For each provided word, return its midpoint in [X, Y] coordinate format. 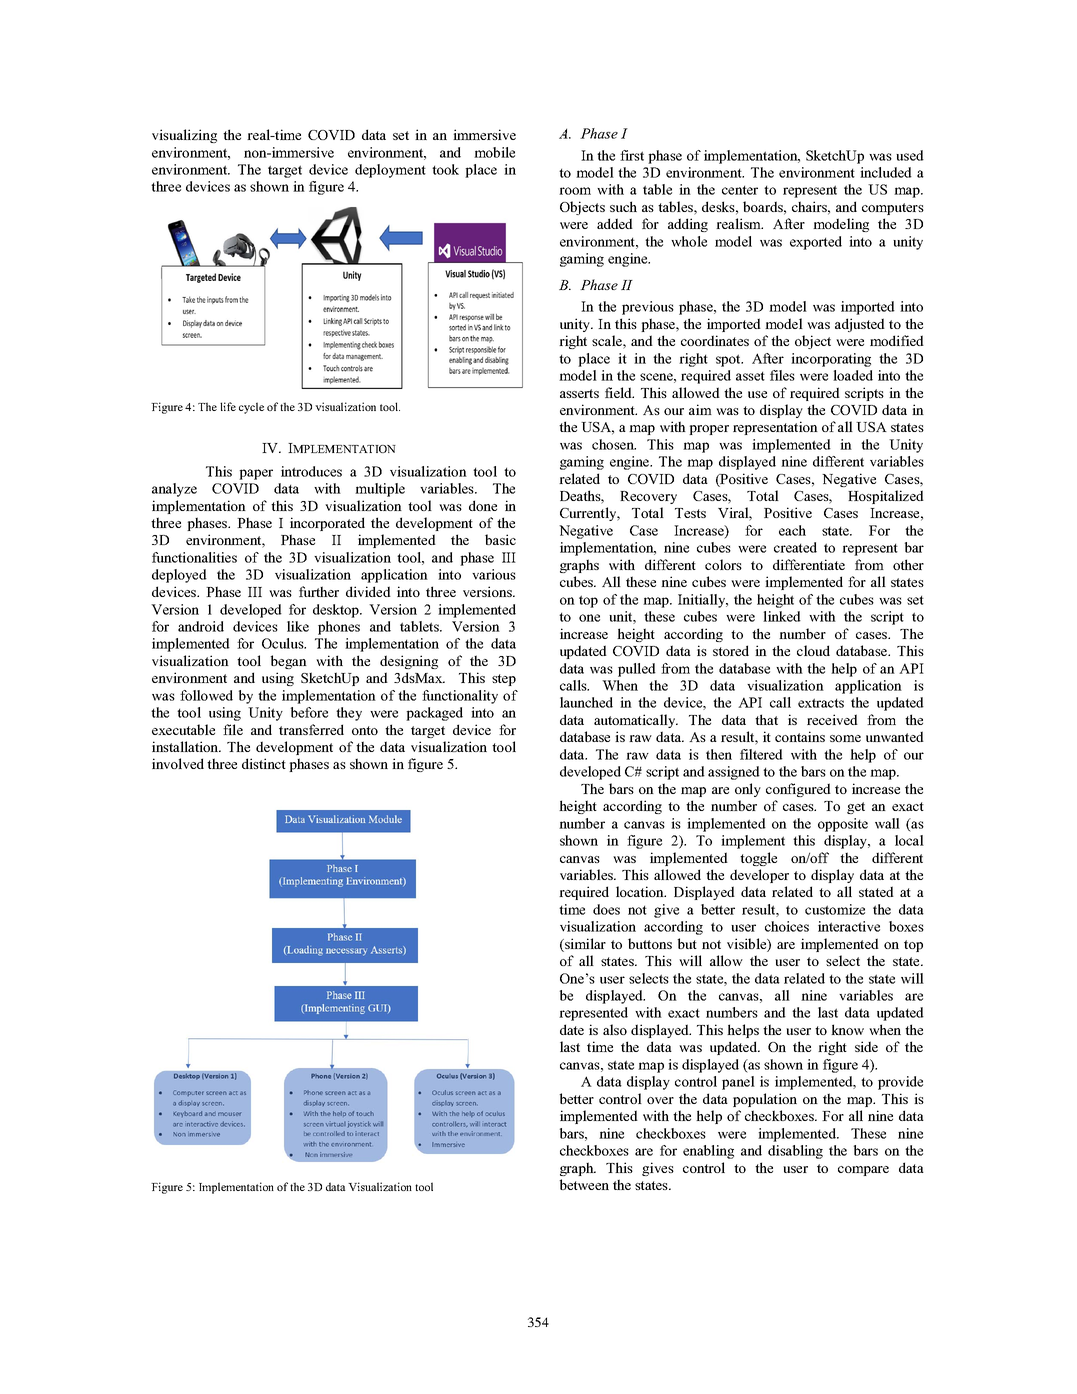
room [575, 191]
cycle [251, 408]
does [606, 909]
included [886, 172]
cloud [813, 650]
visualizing [184, 136]
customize [835, 909]
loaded [853, 375]
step [504, 680]
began [289, 662]
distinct [264, 763]
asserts [579, 393]
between [584, 1184]
